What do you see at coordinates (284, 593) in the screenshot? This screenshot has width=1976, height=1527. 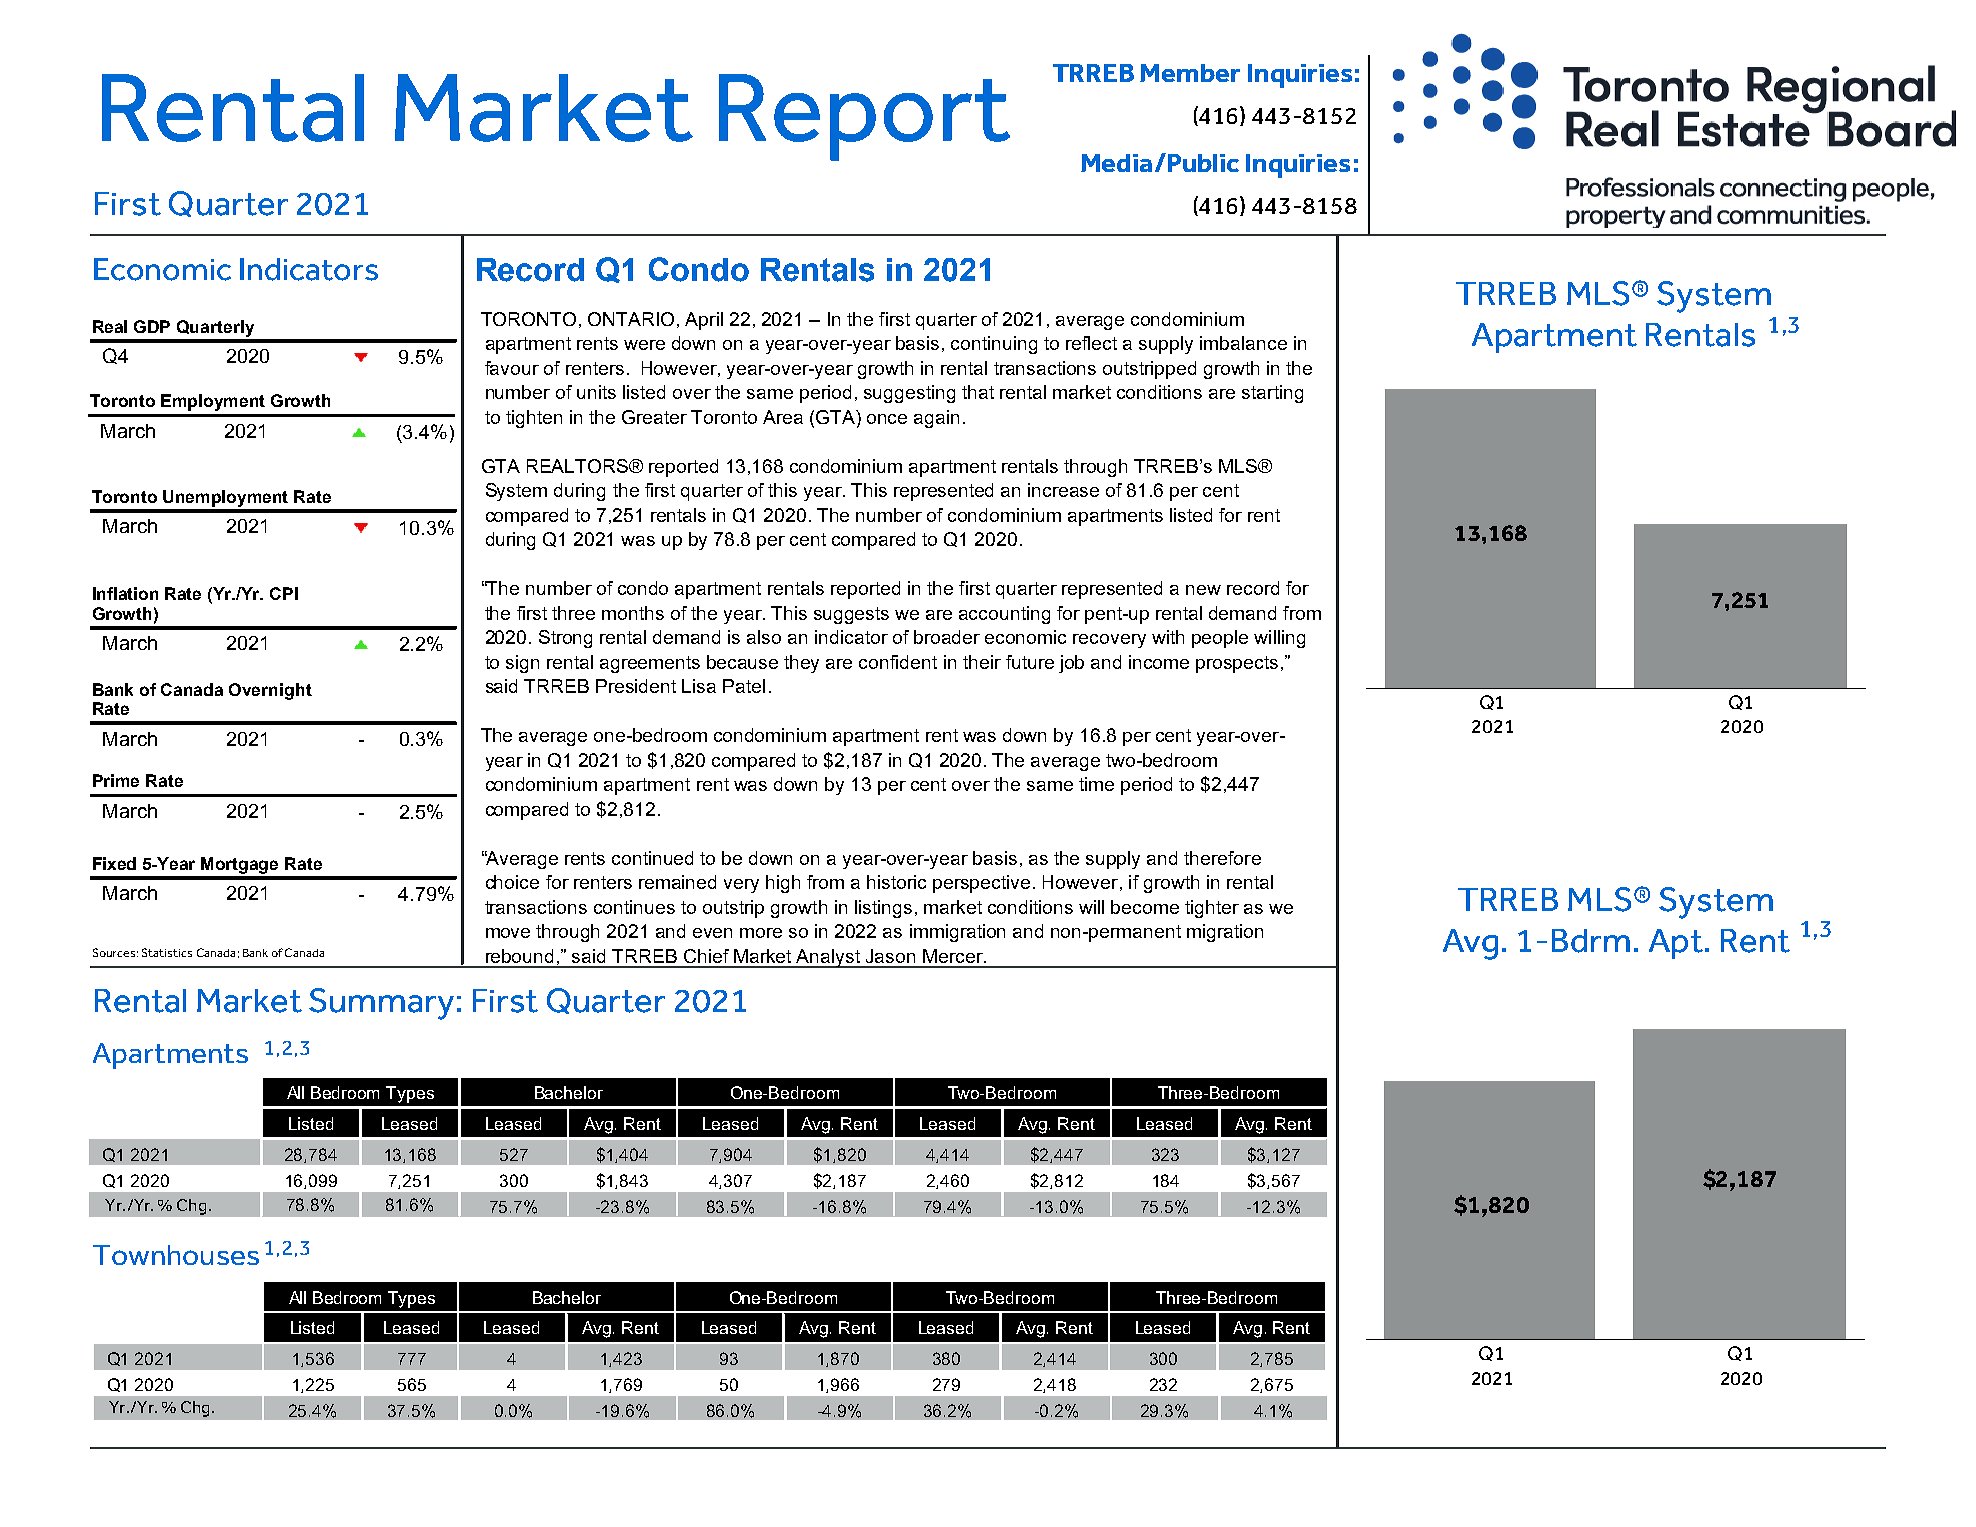 I see `CPI` at bounding box center [284, 593].
